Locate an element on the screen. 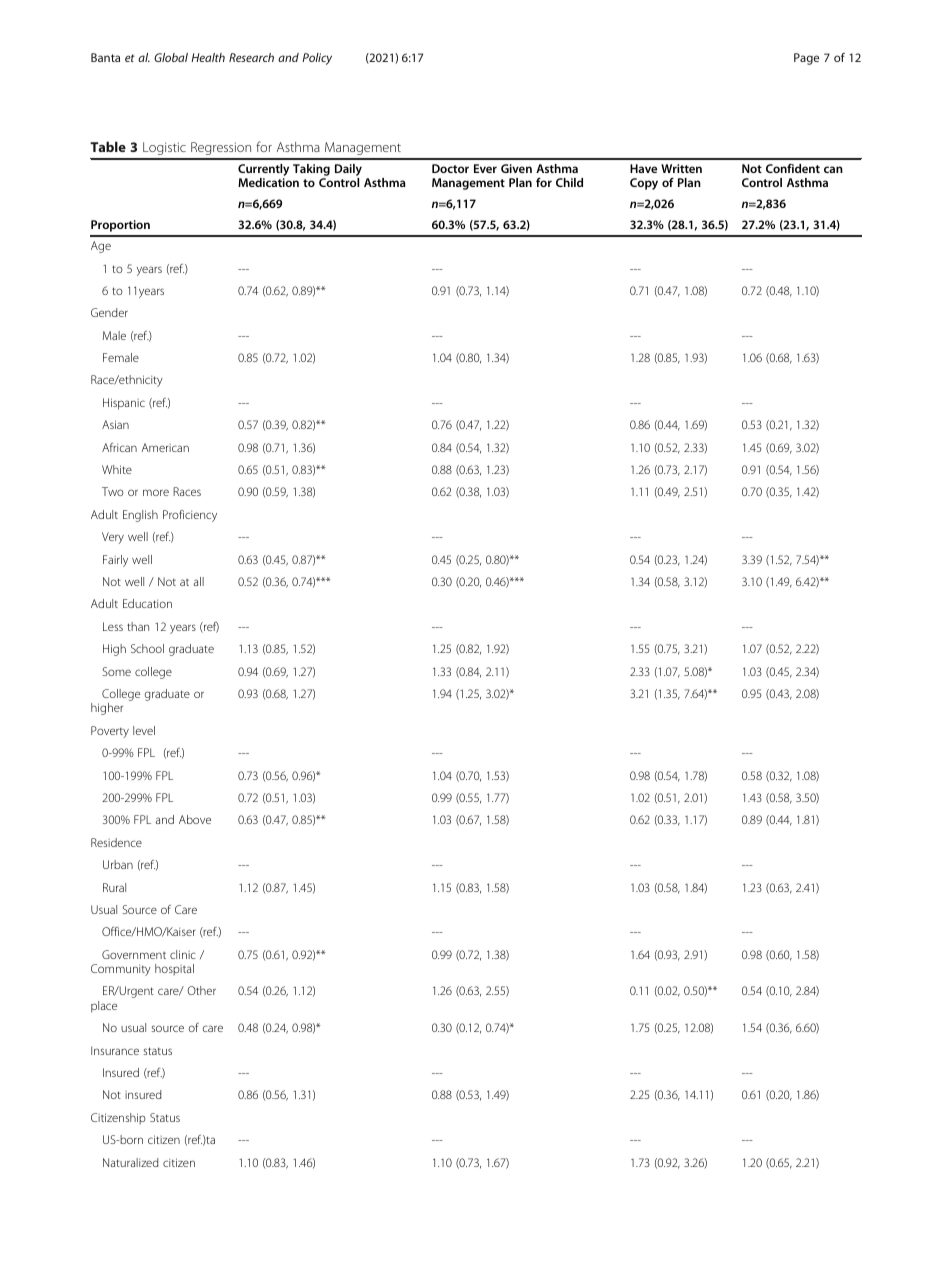 This screenshot has height=1265, width=952. Copy is located at coordinates (644, 184).
